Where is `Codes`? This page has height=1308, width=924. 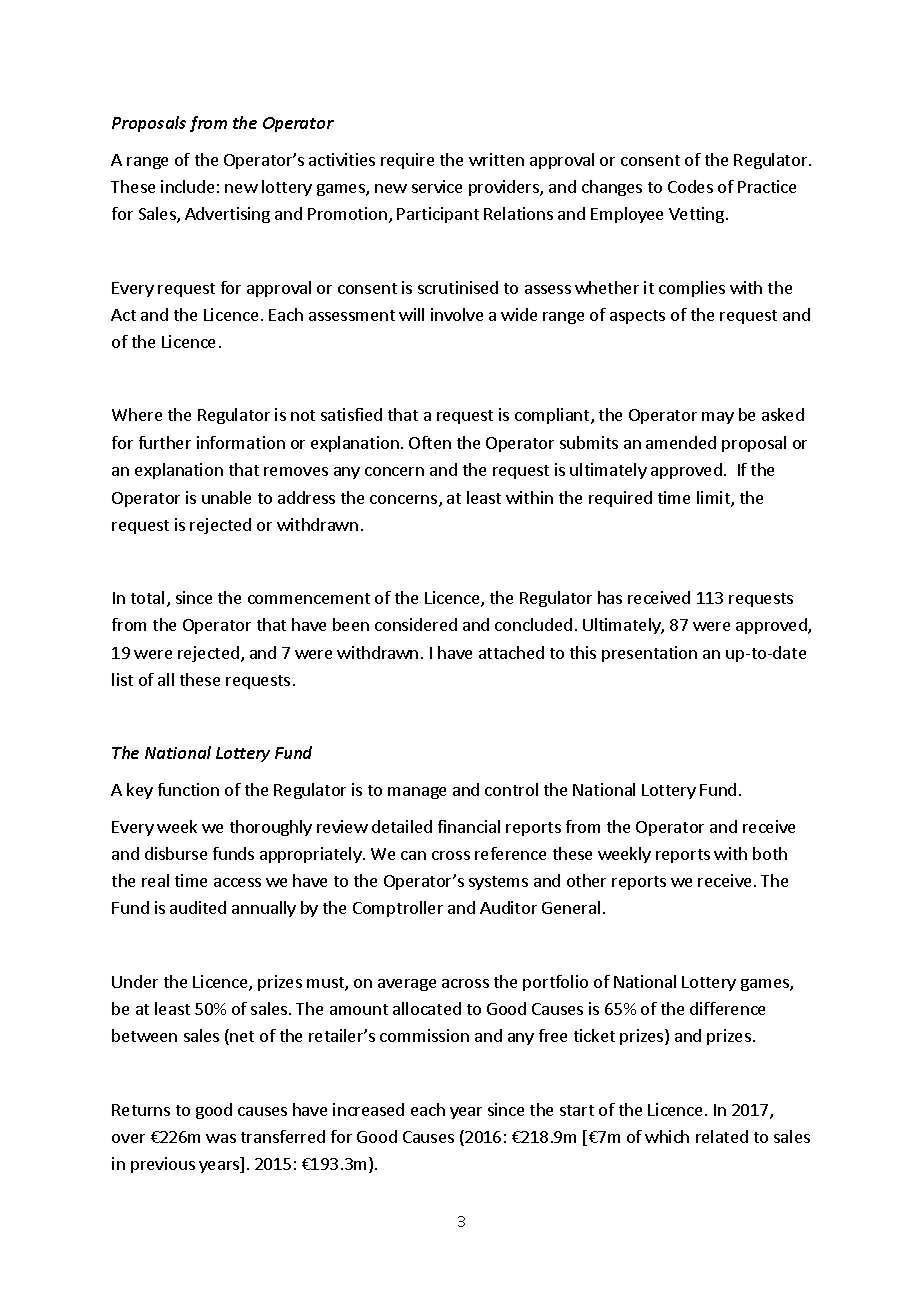 Codes is located at coordinates (690, 186).
